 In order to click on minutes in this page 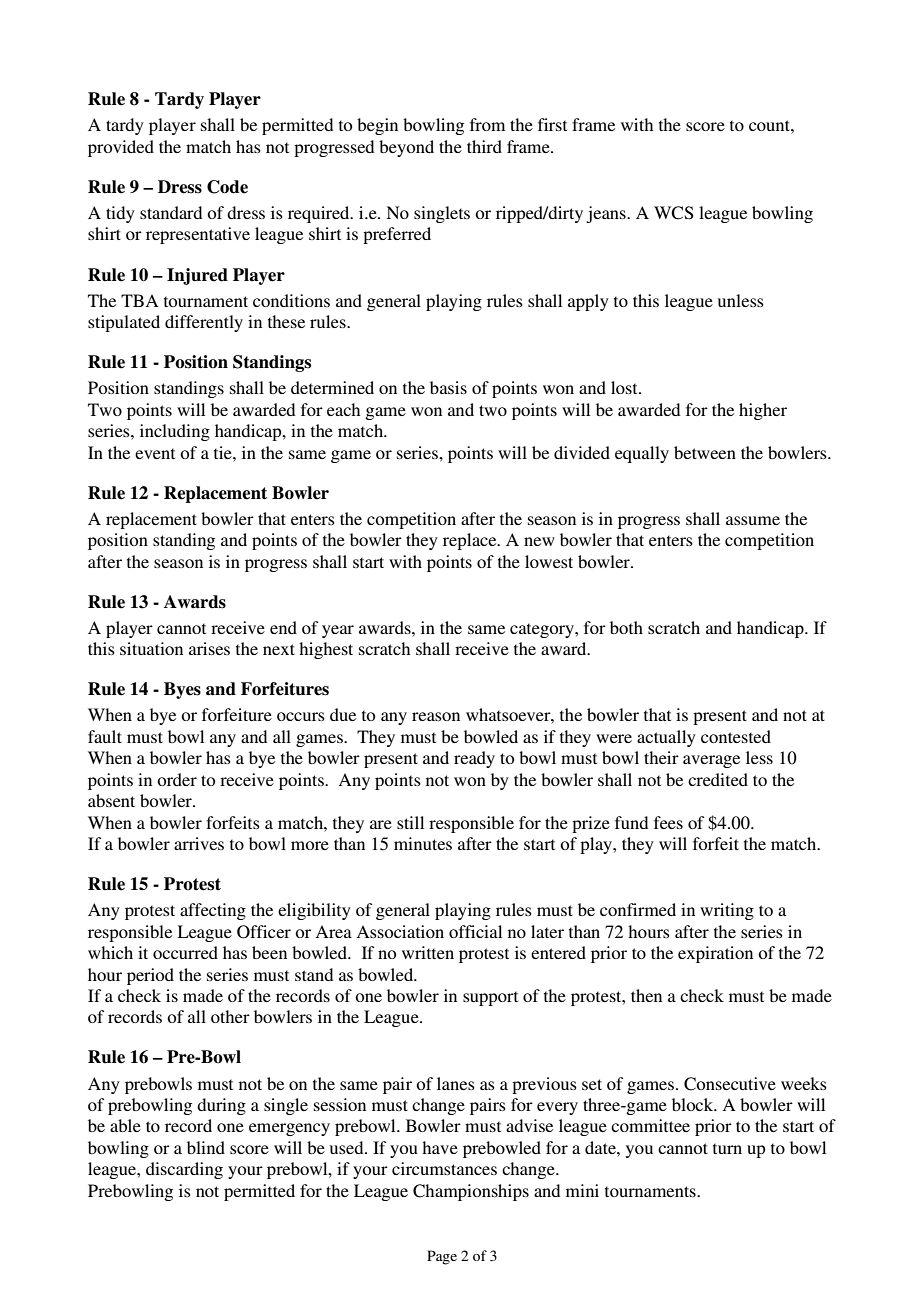, I will do `click(423, 843)`.
